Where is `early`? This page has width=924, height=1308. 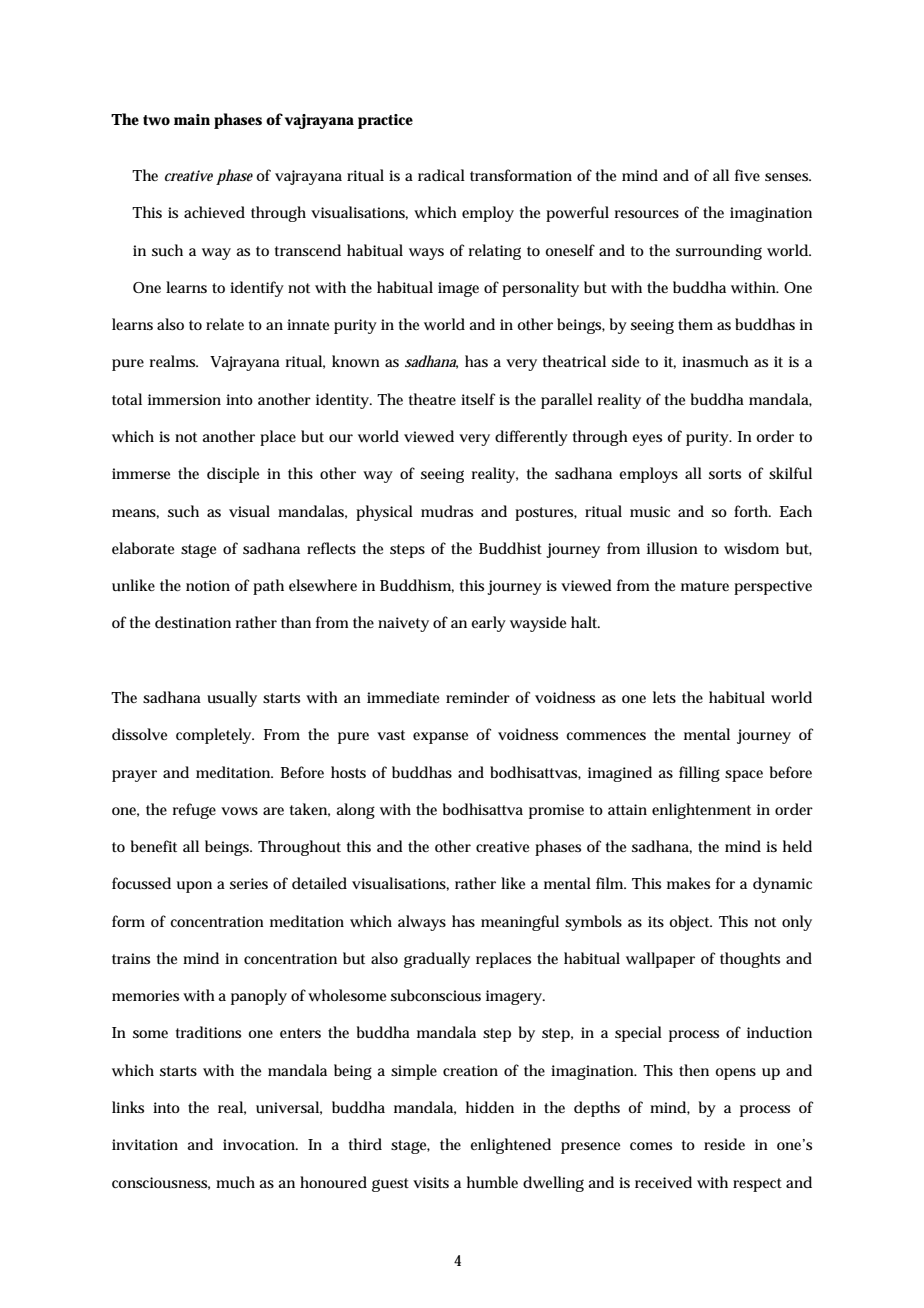 early is located at coordinates (488, 624).
